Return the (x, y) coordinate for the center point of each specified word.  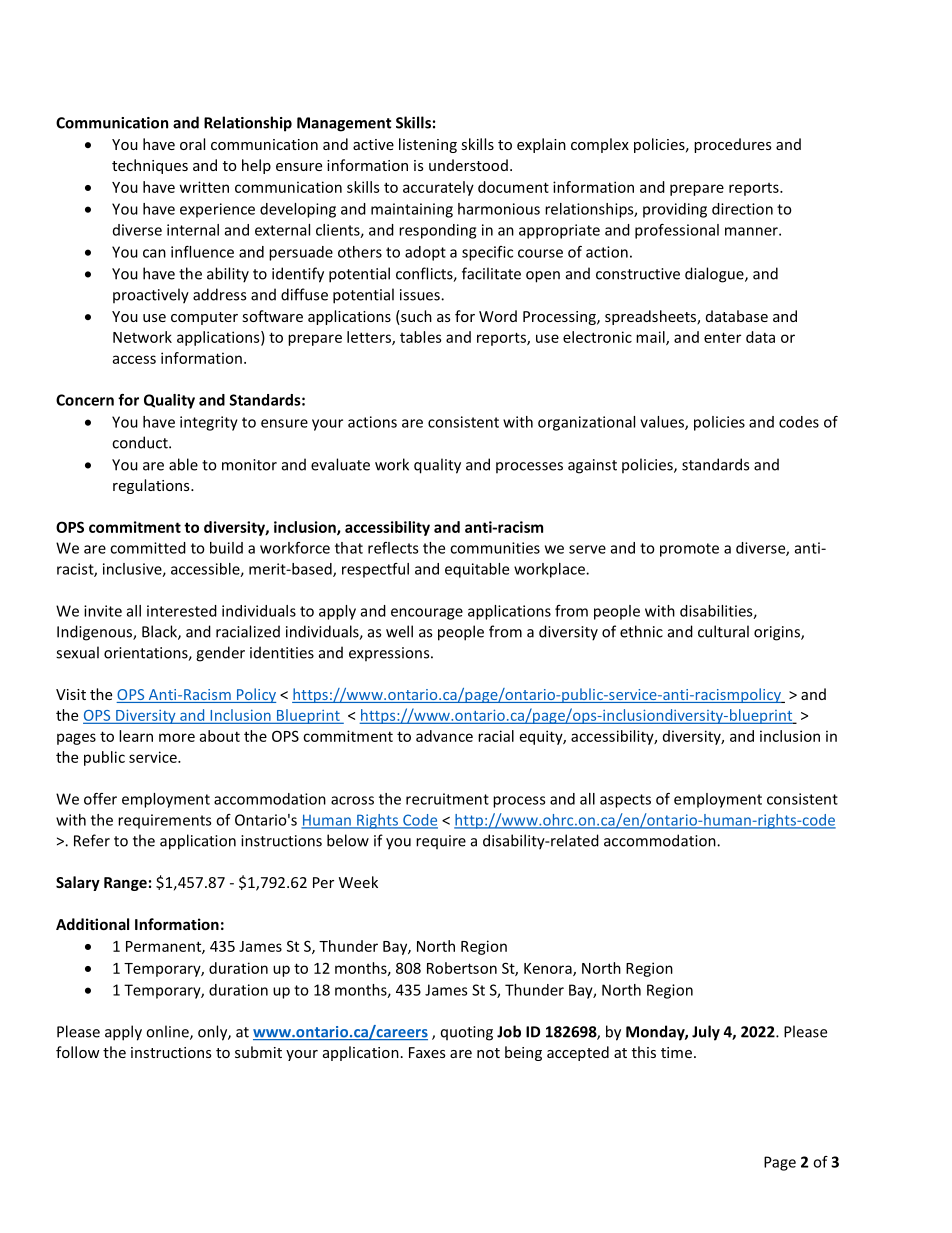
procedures (732, 145)
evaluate (340, 464)
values (663, 423)
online (168, 1032)
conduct (141, 442)
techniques (150, 166)
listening (428, 145)
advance (444, 736)
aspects (625, 801)
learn (136, 736)
